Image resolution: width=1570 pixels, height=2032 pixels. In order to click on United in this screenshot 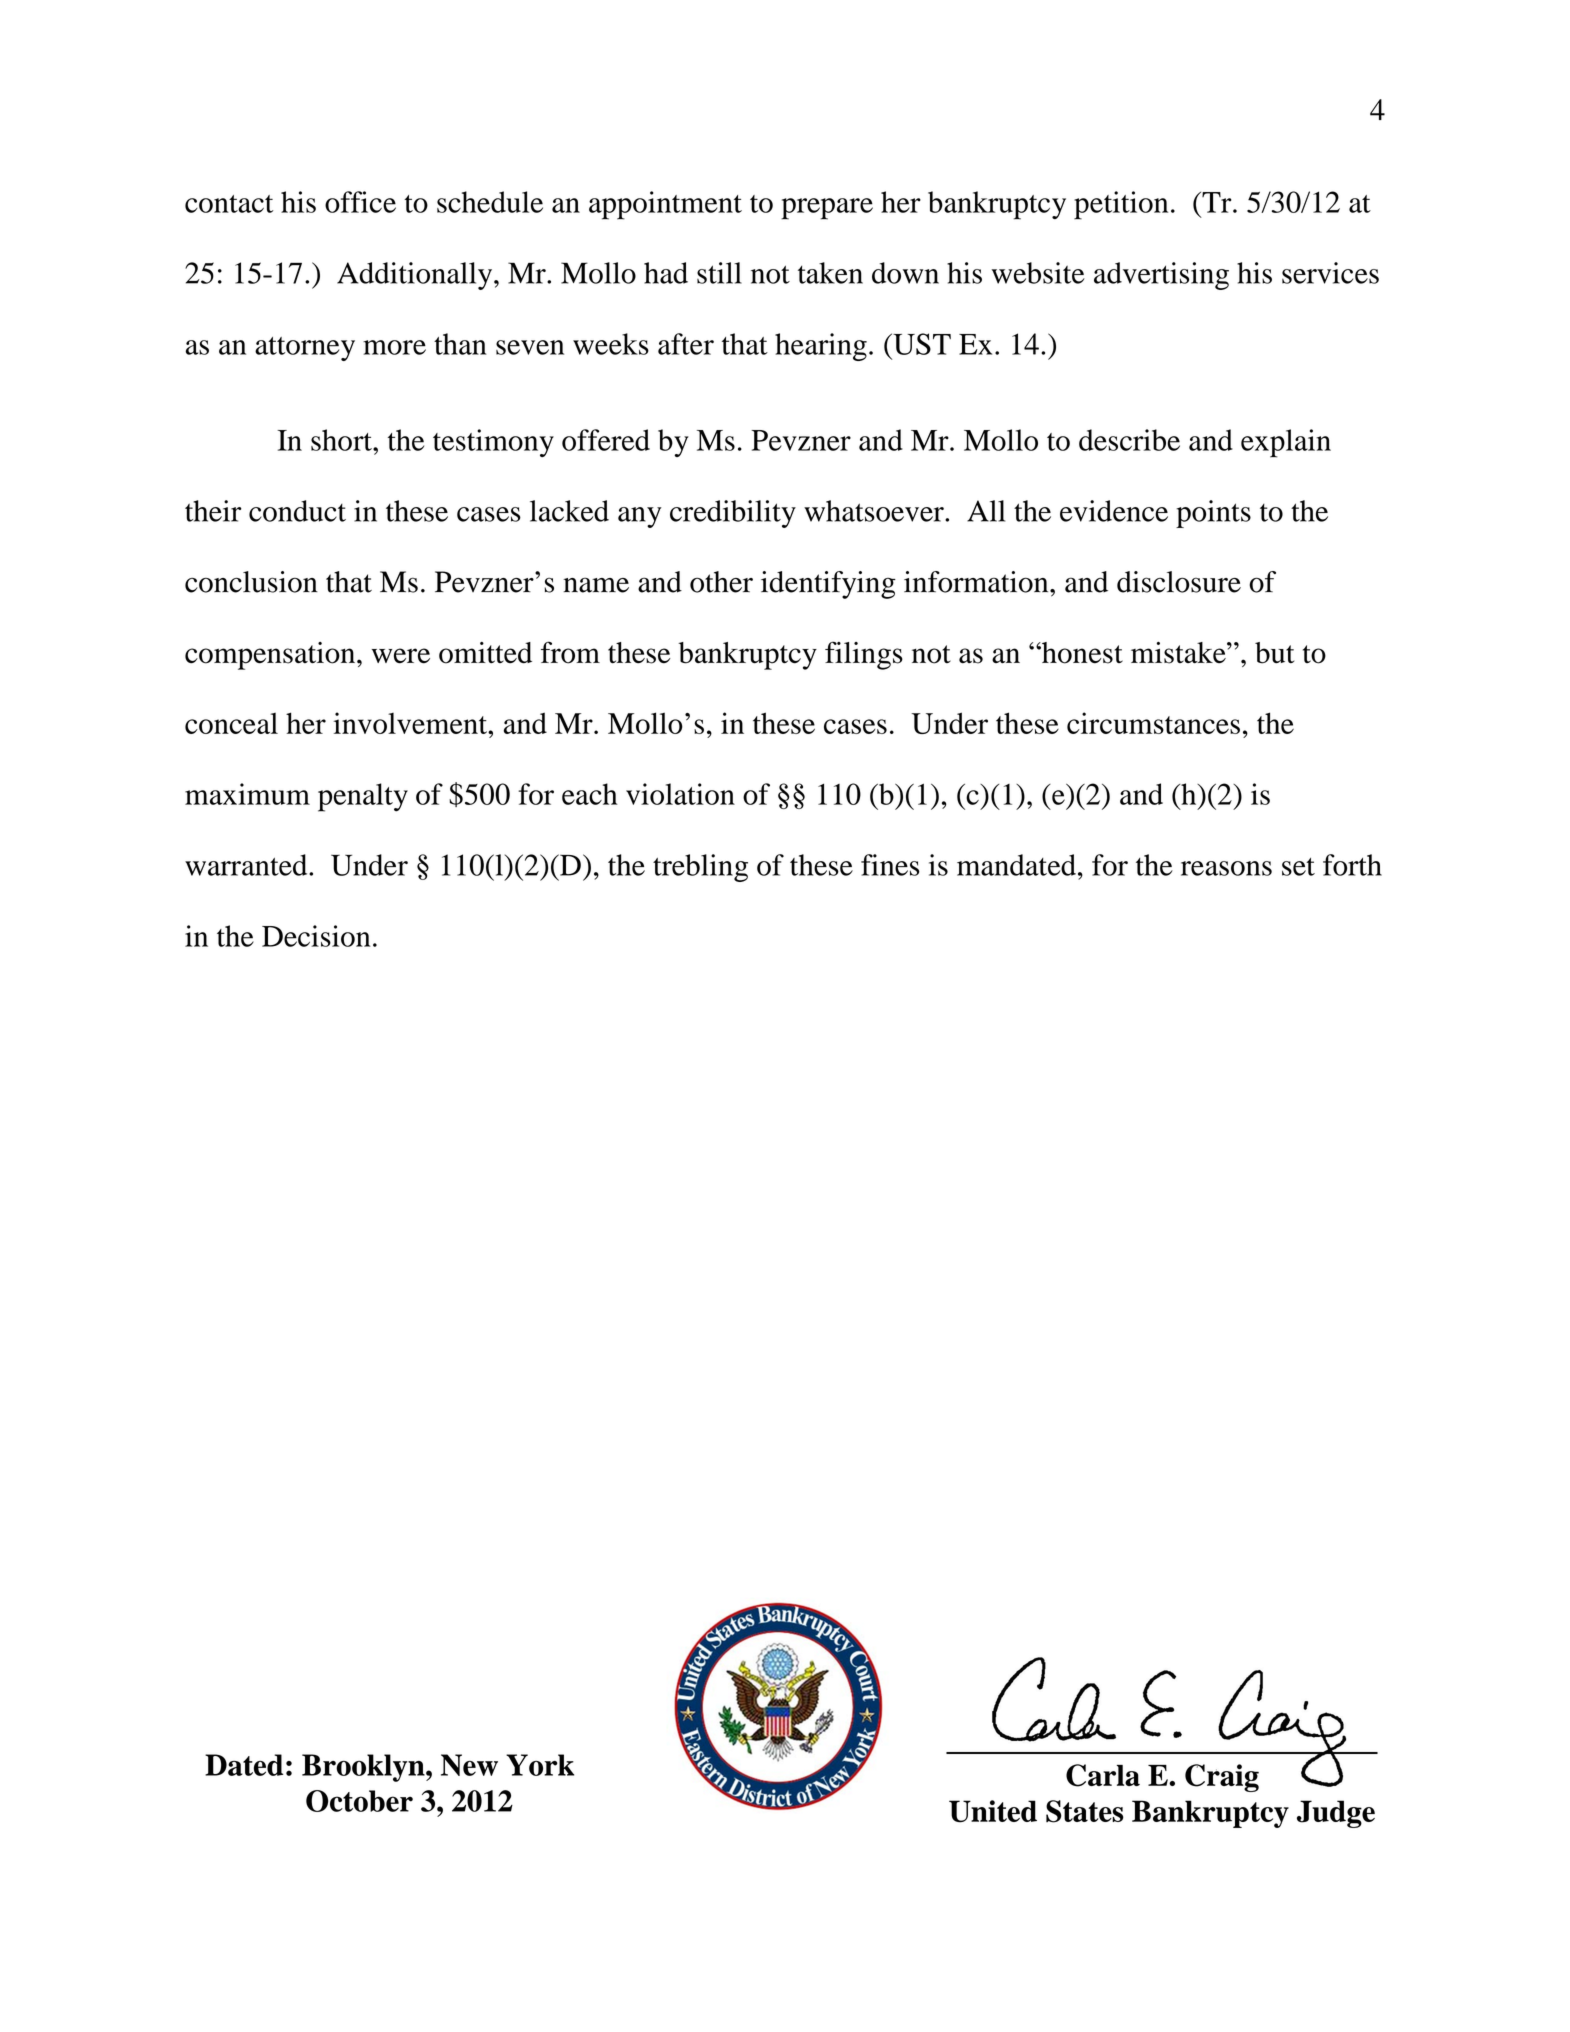, I will do `click(993, 1811)`.
